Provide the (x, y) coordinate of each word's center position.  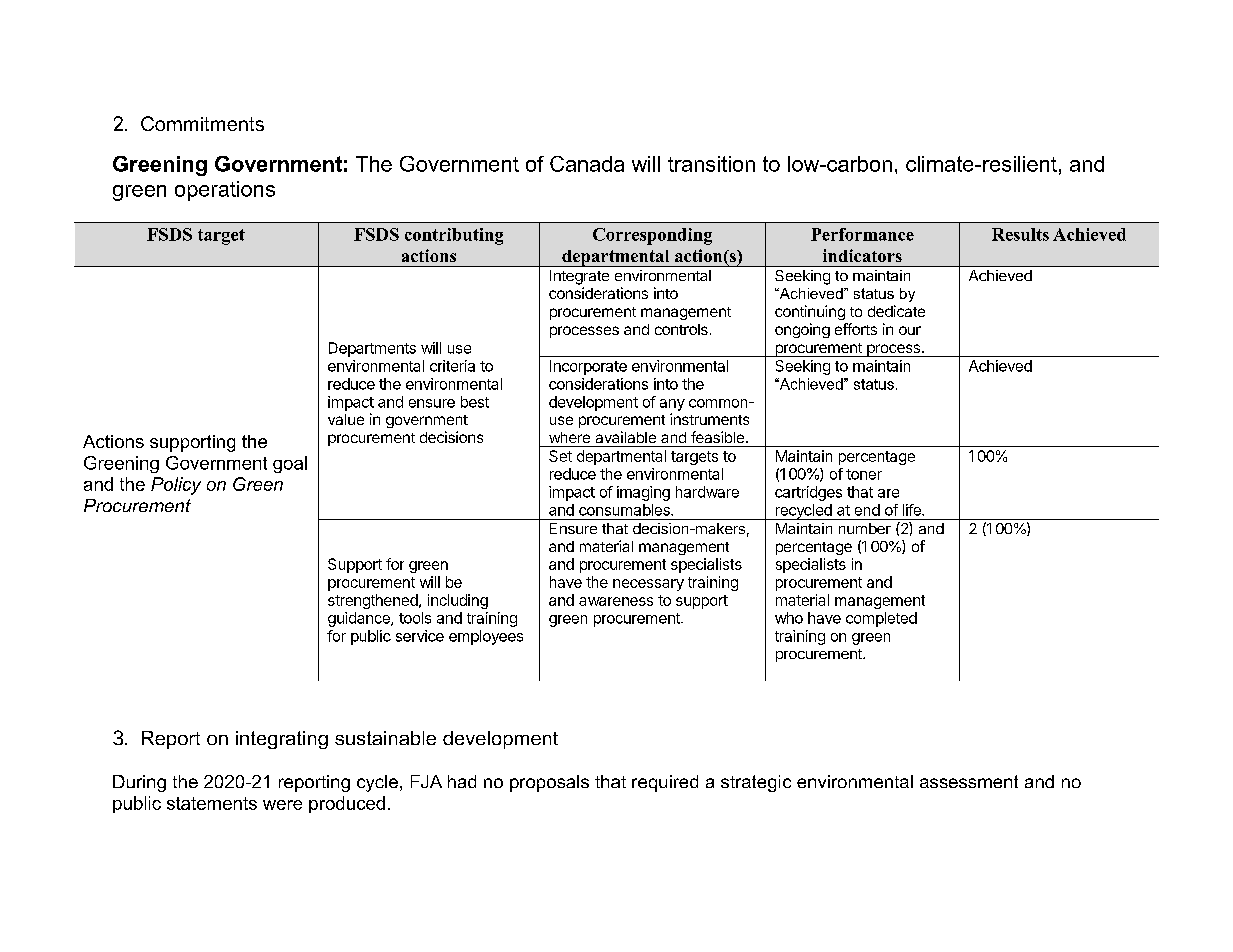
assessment (969, 781)
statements (212, 803)
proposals (549, 783)
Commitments (202, 123)
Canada (587, 164)
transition (711, 164)
